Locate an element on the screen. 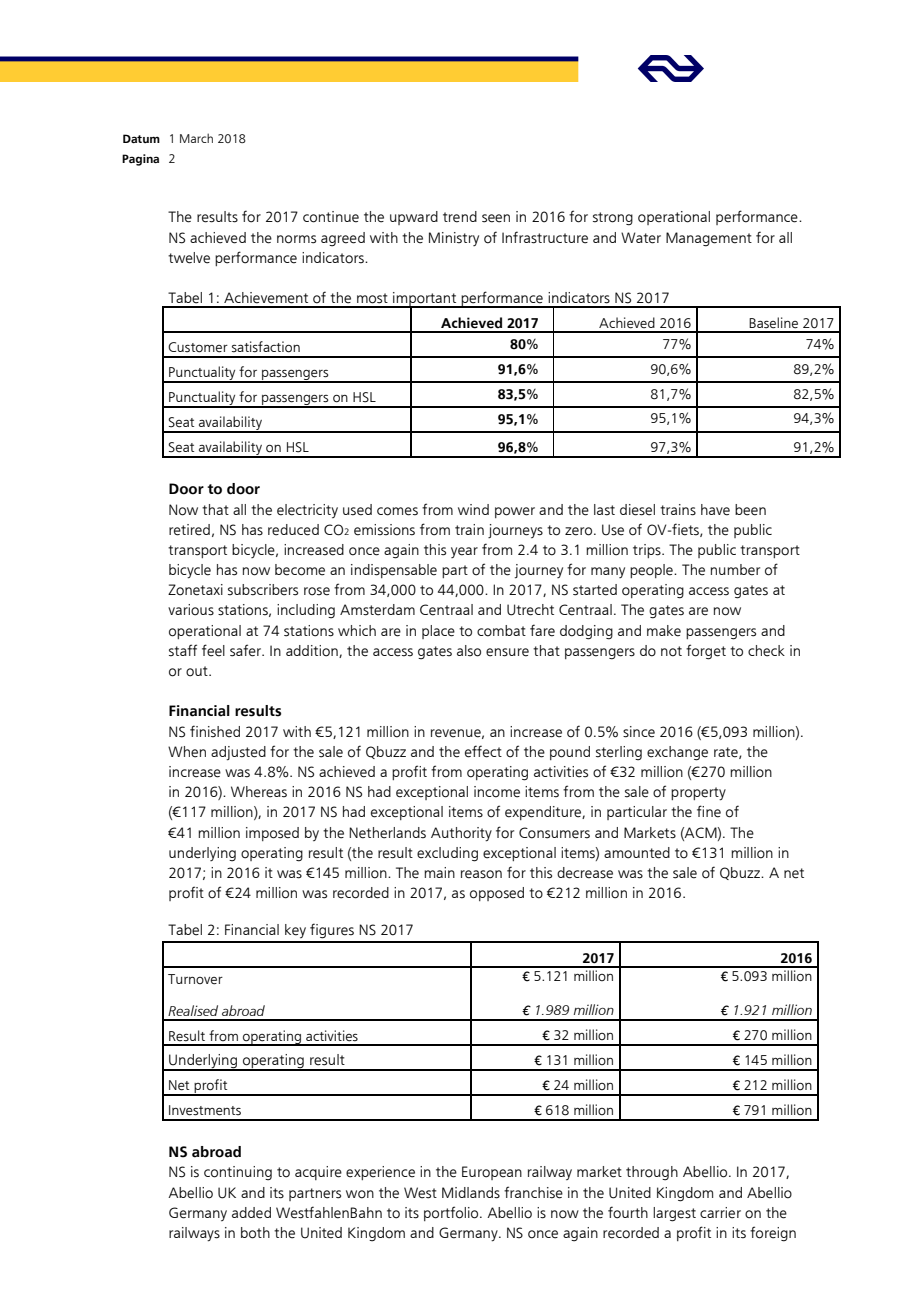 The height and width of the screenshot is (1308, 924). added is located at coordinates (251, 1213).
